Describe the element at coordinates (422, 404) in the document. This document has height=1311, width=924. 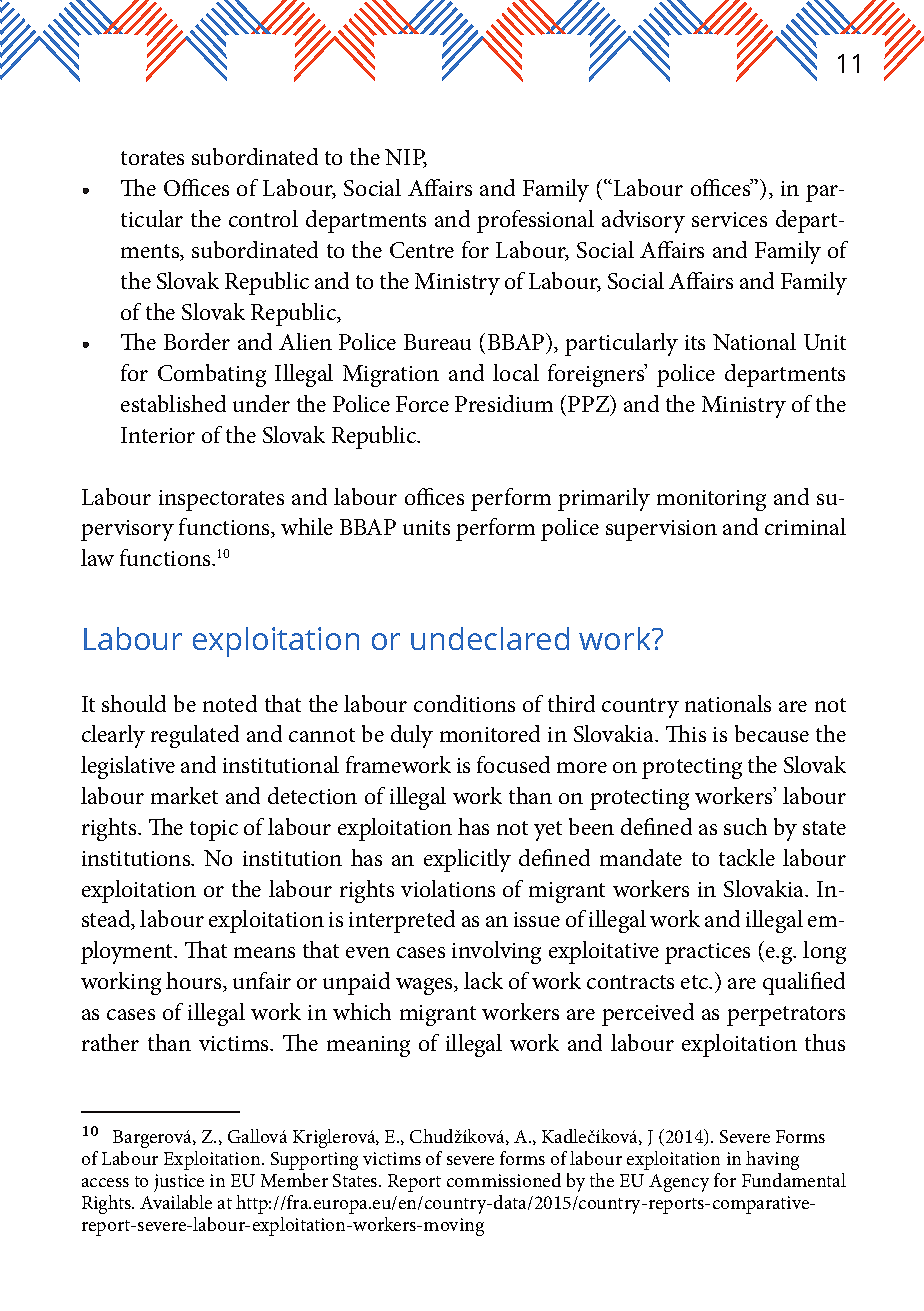
I see `Force` at that location.
